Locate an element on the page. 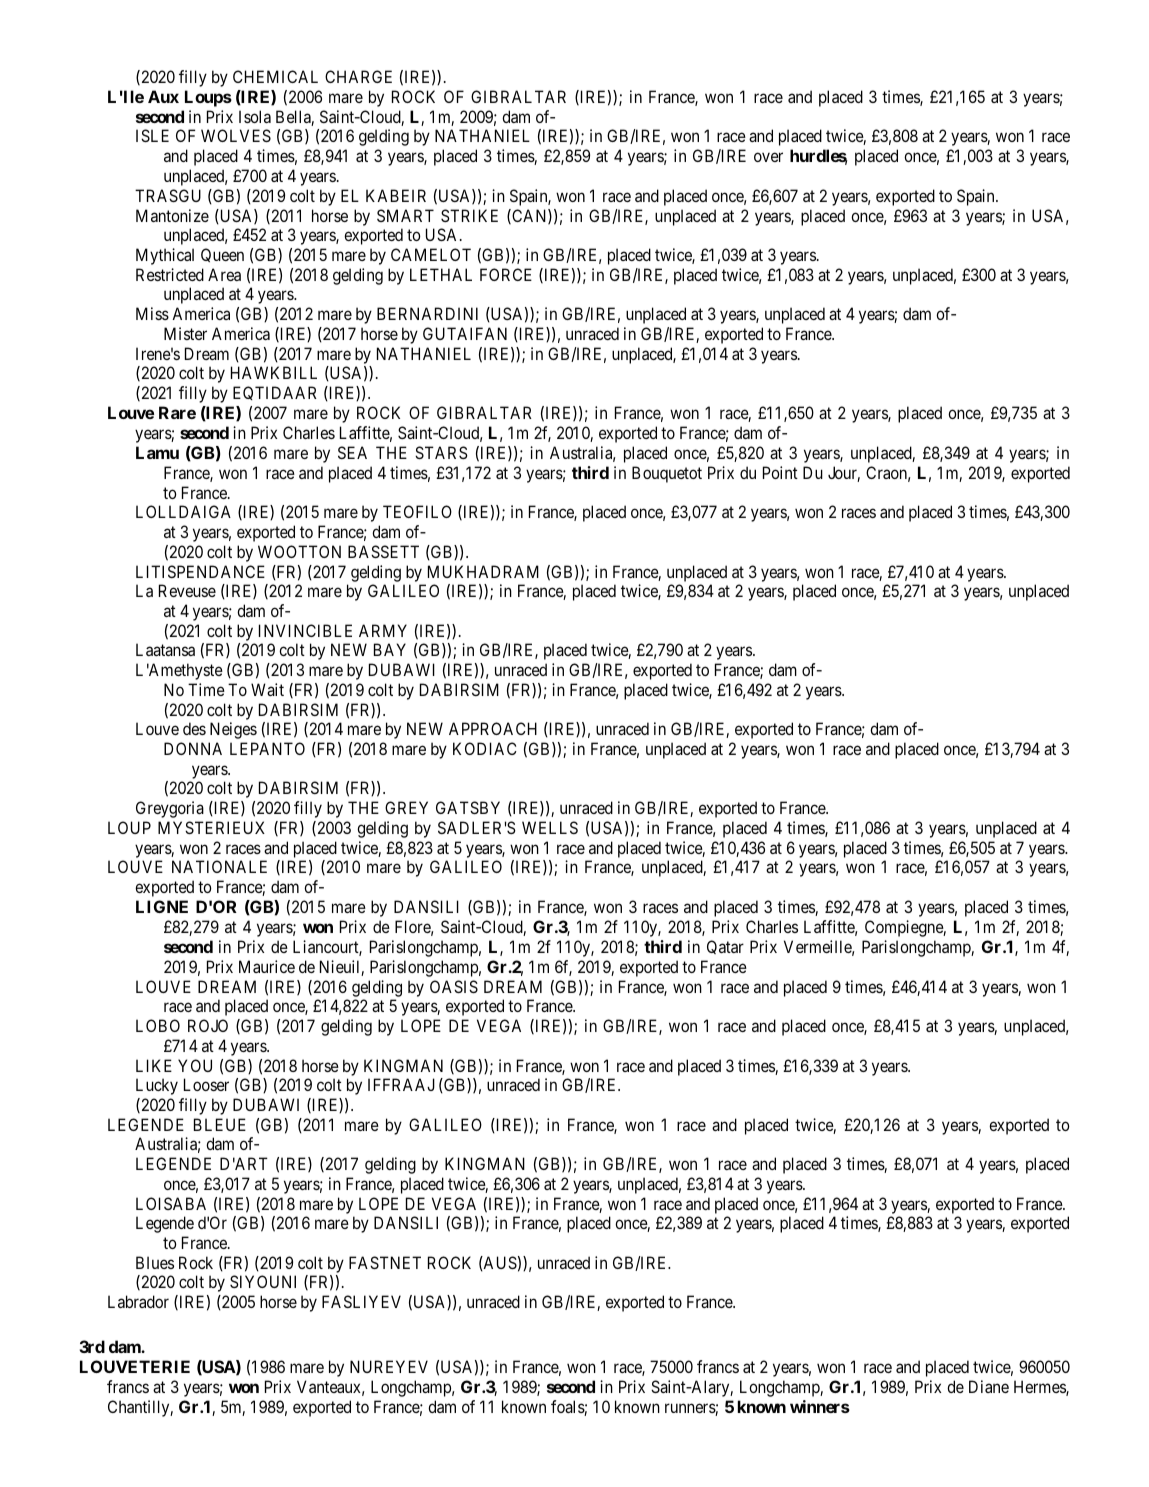 The height and width of the page is (1487, 1149). OASIS is located at coordinates (454, 986).
